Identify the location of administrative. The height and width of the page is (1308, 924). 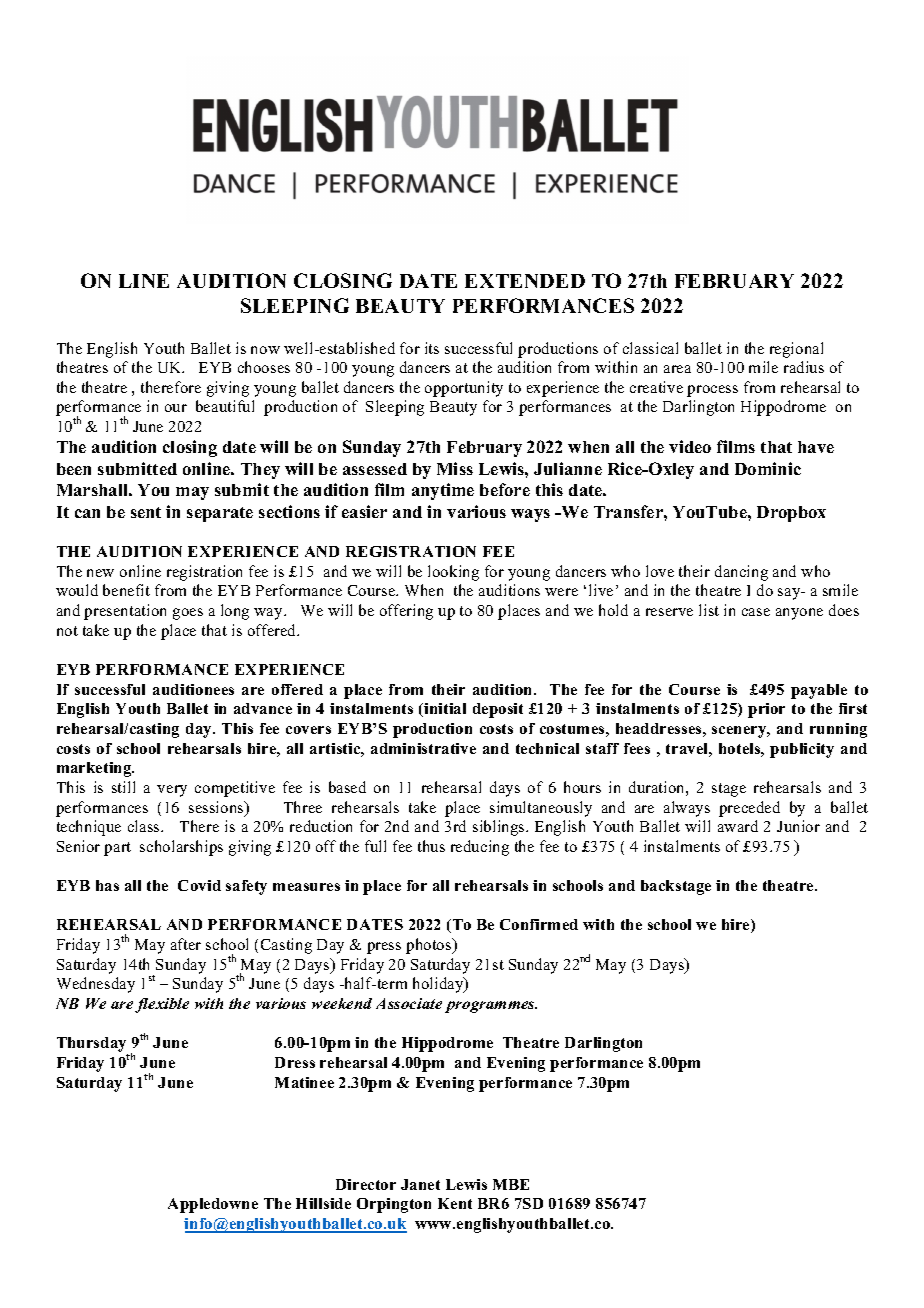
(423, 748).
